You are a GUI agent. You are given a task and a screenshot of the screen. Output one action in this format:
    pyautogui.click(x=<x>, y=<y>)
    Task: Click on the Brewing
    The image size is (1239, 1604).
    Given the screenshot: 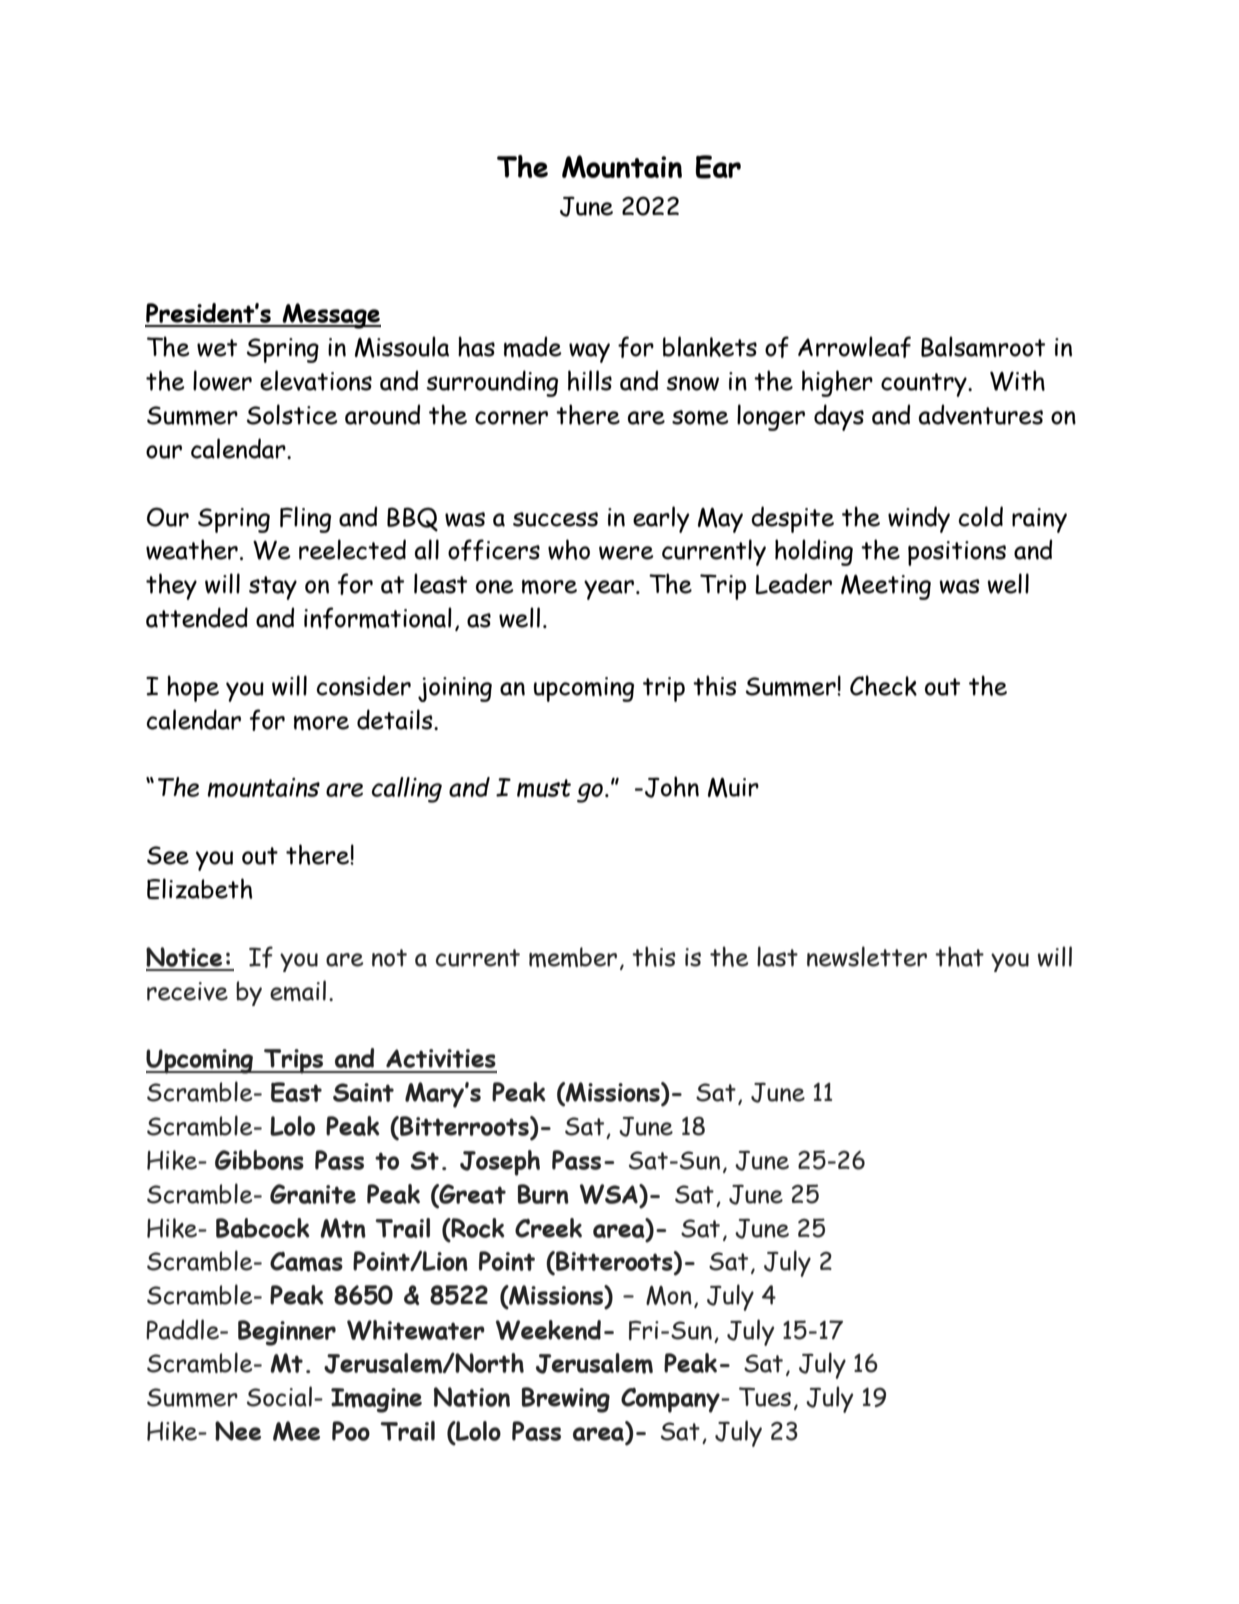 What is the action you would take?
    pyautogui.click(x=566, y=1400)
